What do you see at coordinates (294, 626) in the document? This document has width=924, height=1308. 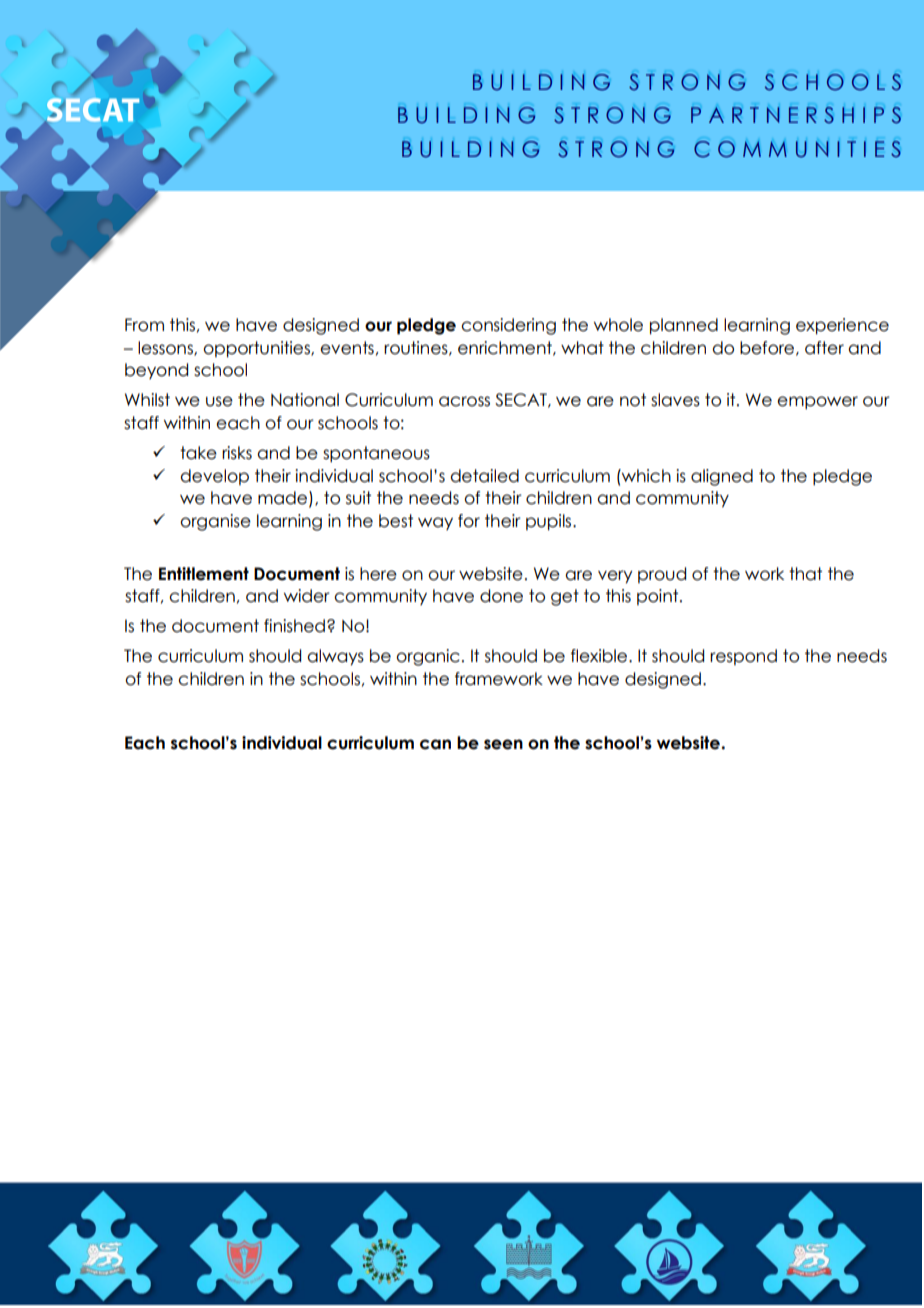 I see `finished` at bounding box center [294, 626].
